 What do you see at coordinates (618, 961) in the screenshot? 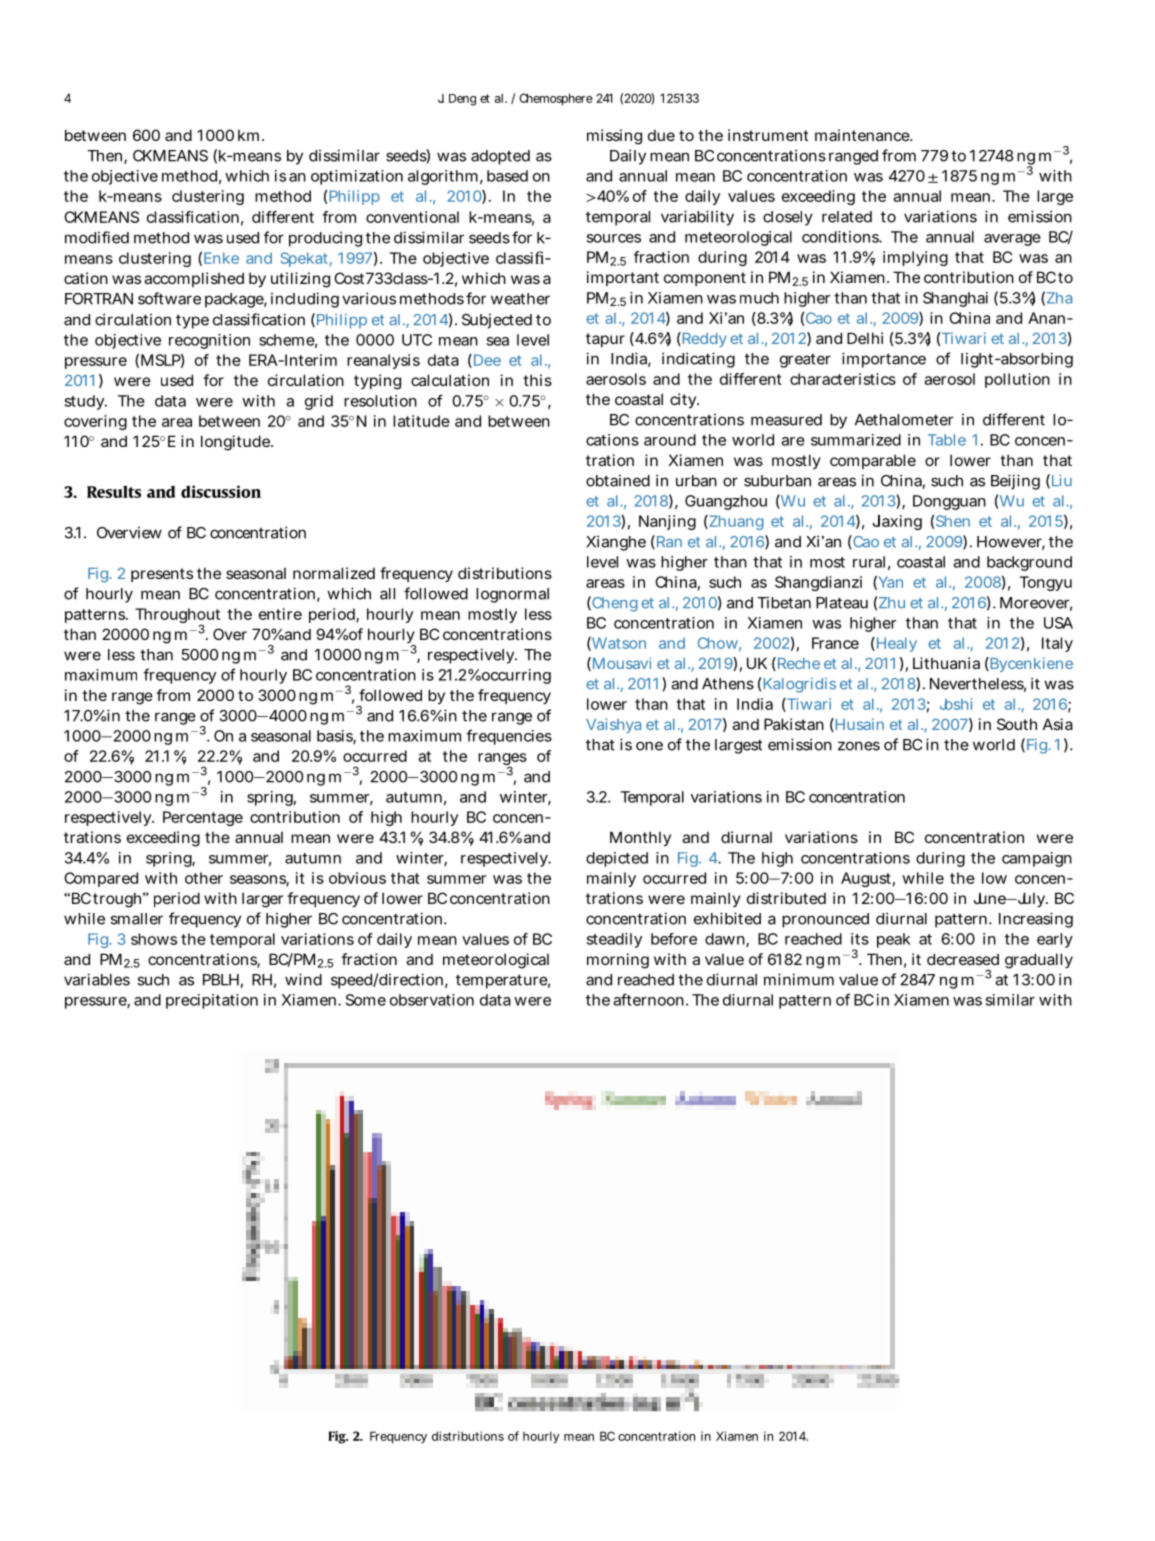
I see `morning` at bounding box center [618, 961].
